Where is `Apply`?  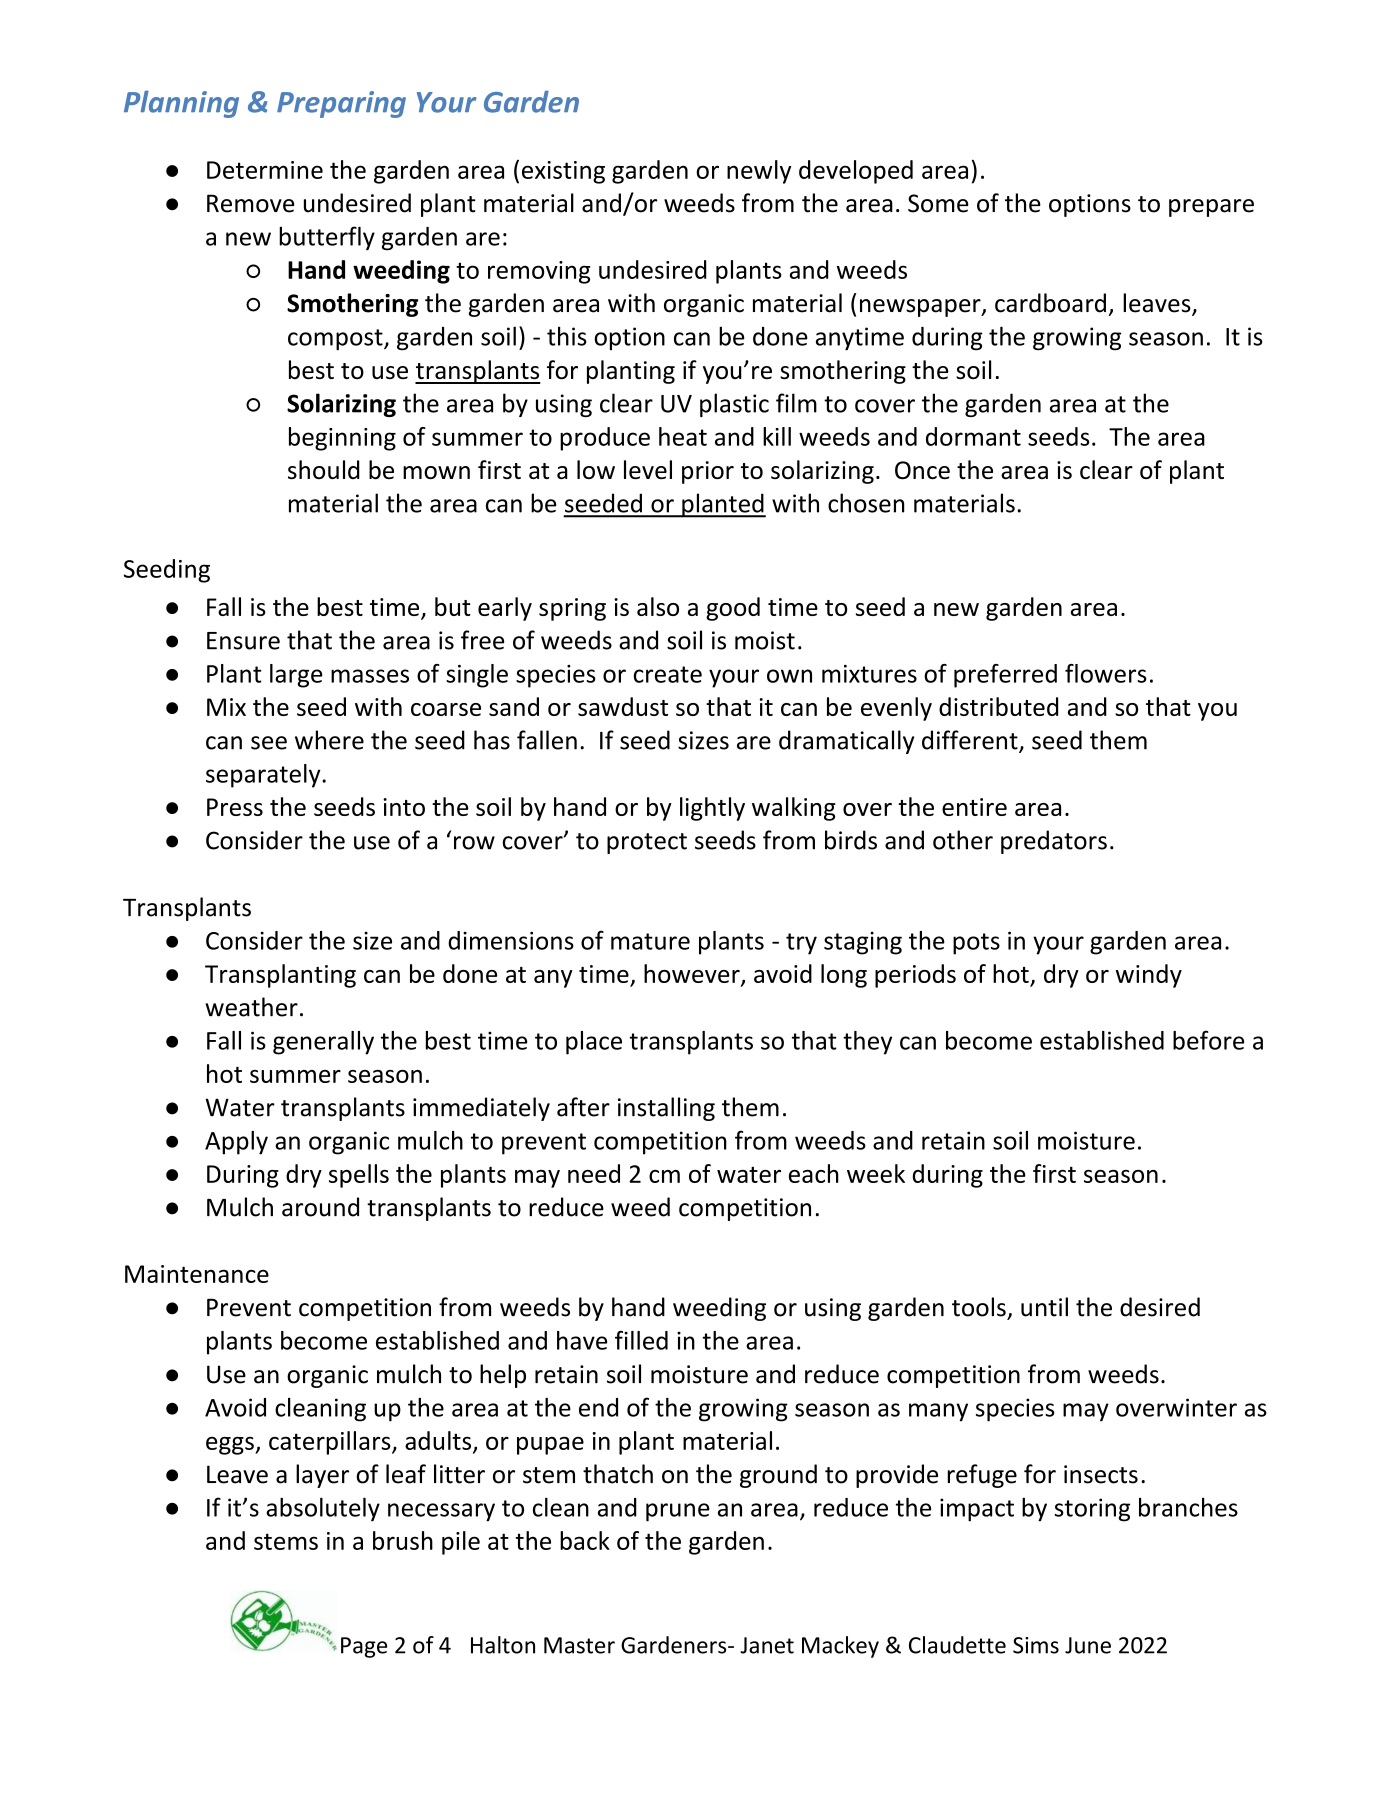 Apply is located at coordinates (236, 1143).
